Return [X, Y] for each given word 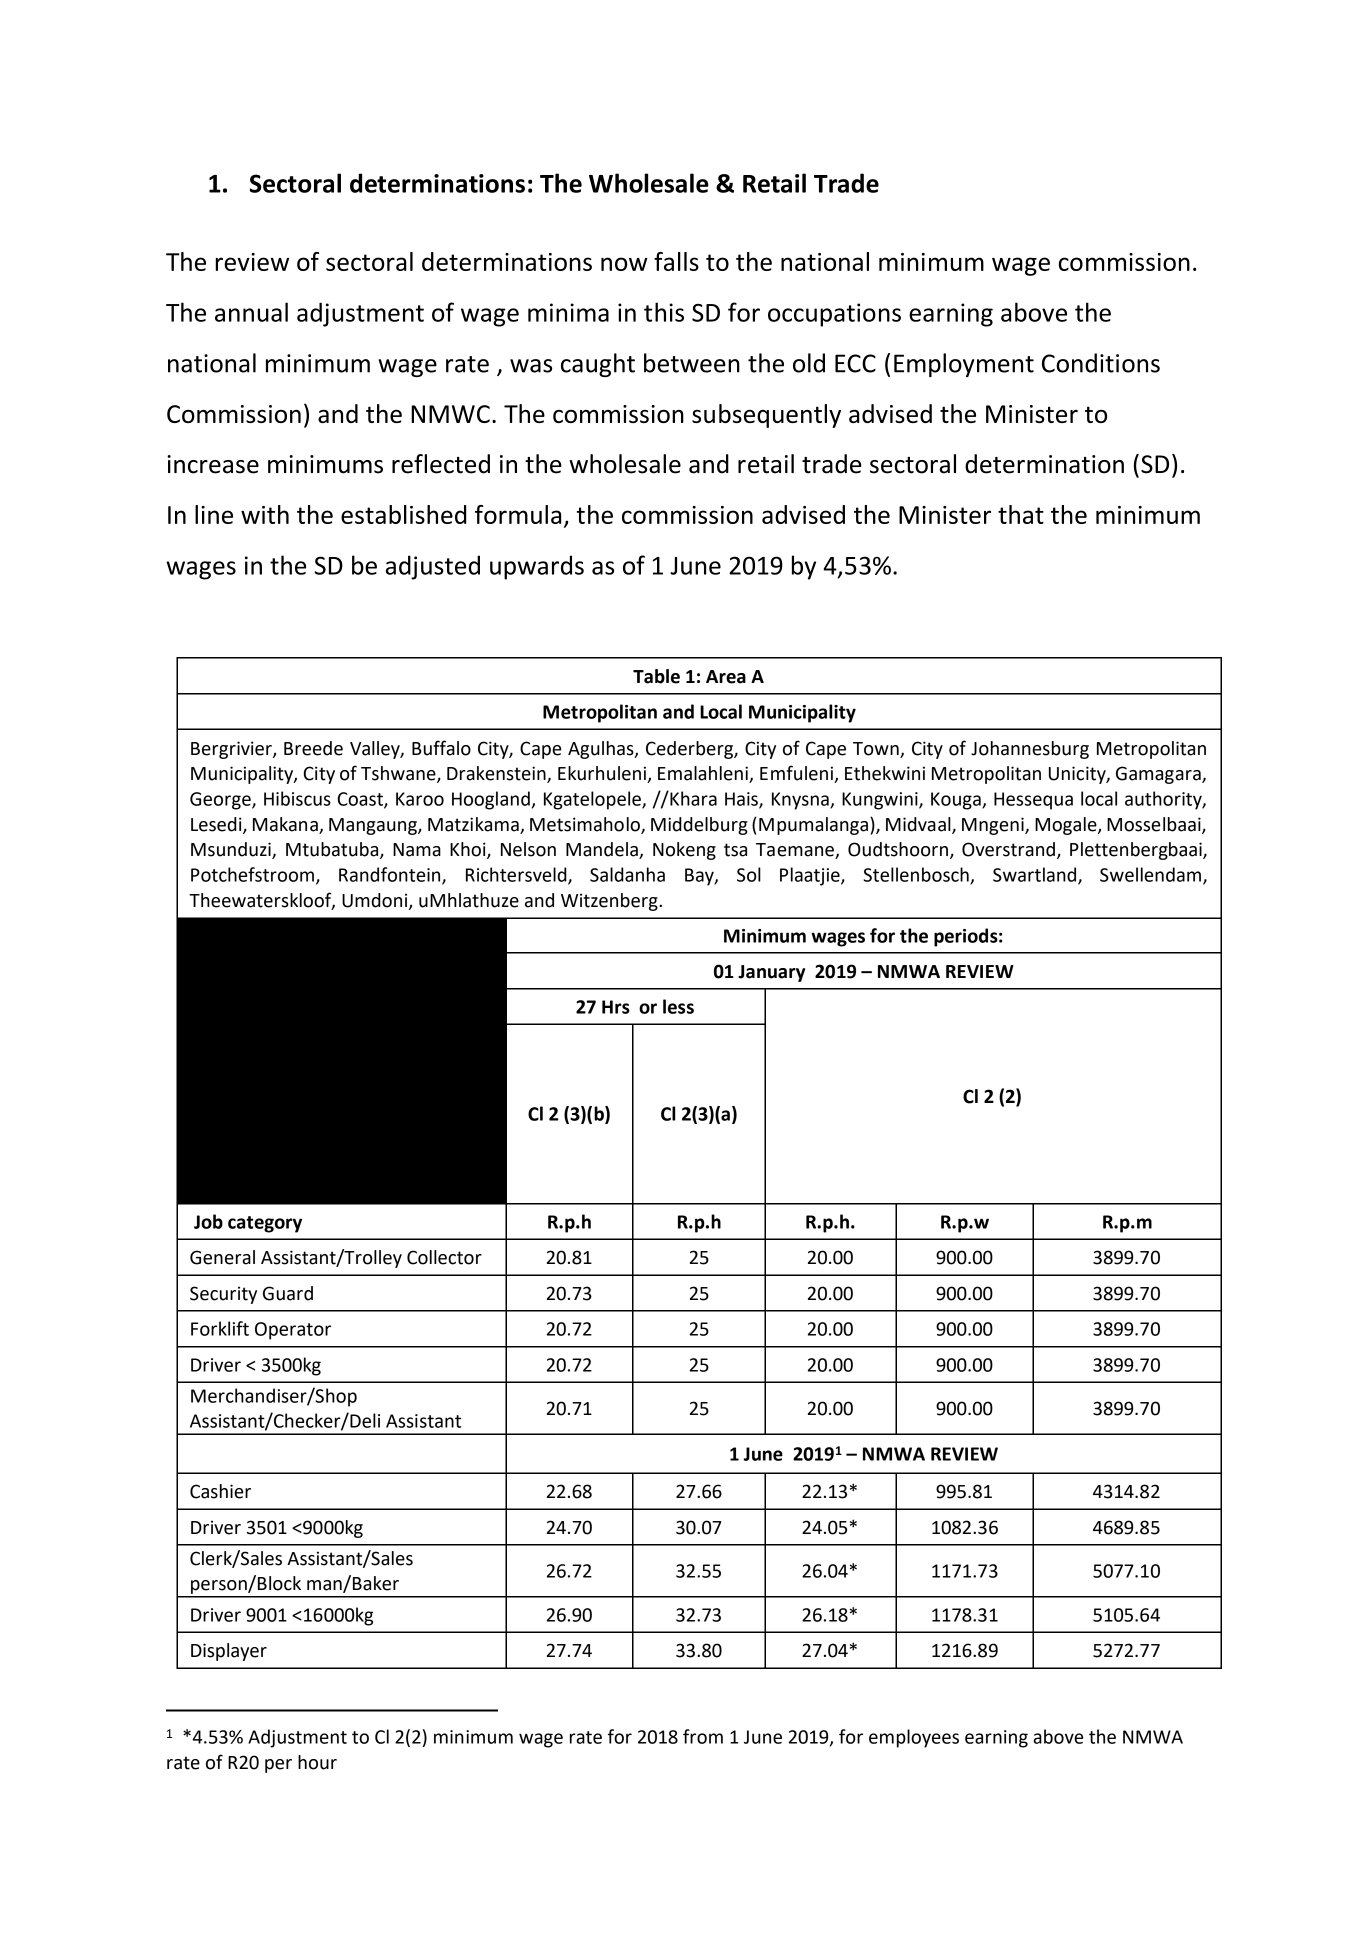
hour [317, 1762]
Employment [964, 365]
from [703, 1736]
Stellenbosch [917, 875]
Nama [417, 850]
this [664, 312]
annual [251, 312]
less [678, 1006]
